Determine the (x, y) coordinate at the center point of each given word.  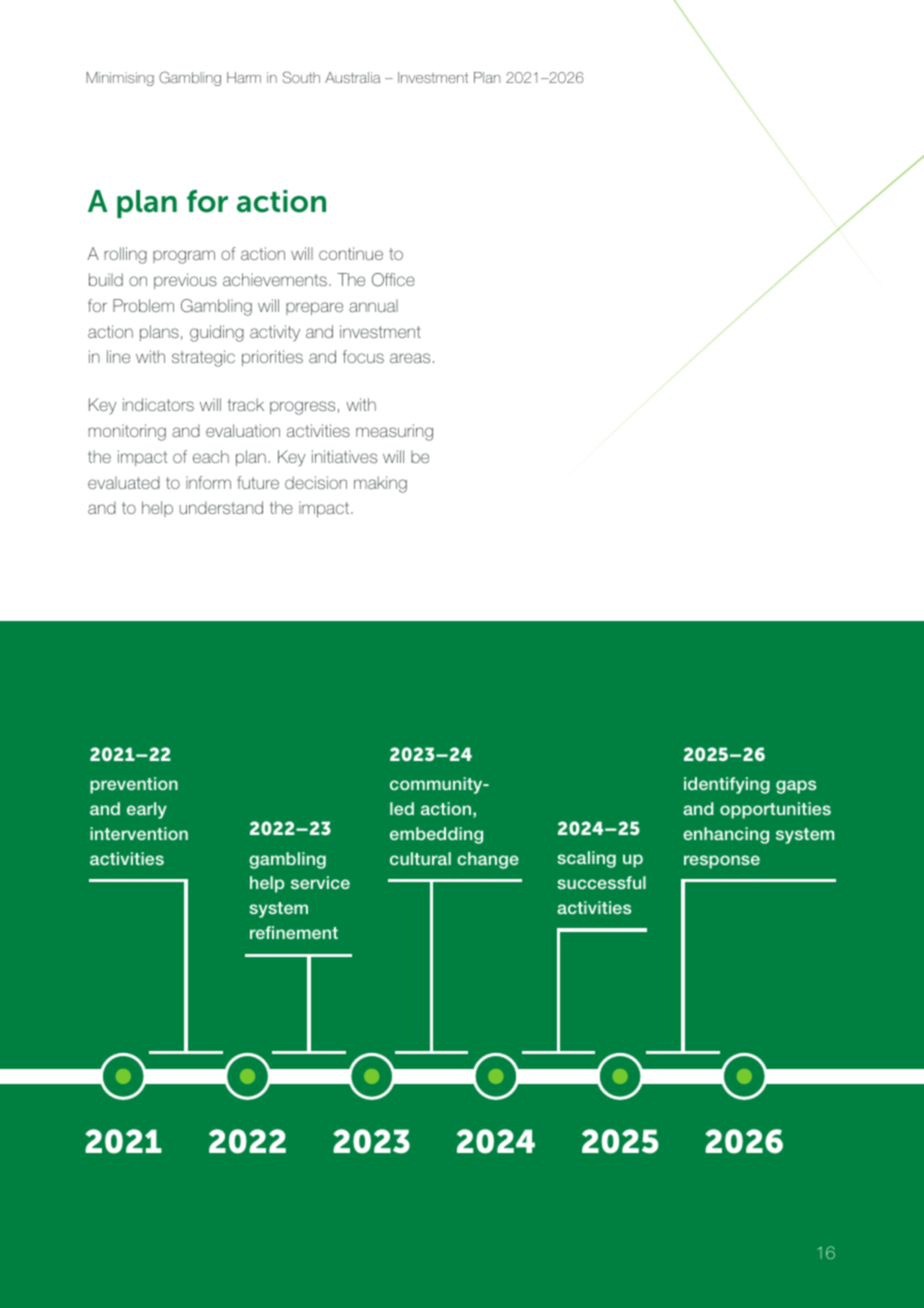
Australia (353, 77)
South (301, 77)
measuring (394, 432)
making (380, 484)
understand (221, 507)
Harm (244, 77)
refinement (294, 932)
